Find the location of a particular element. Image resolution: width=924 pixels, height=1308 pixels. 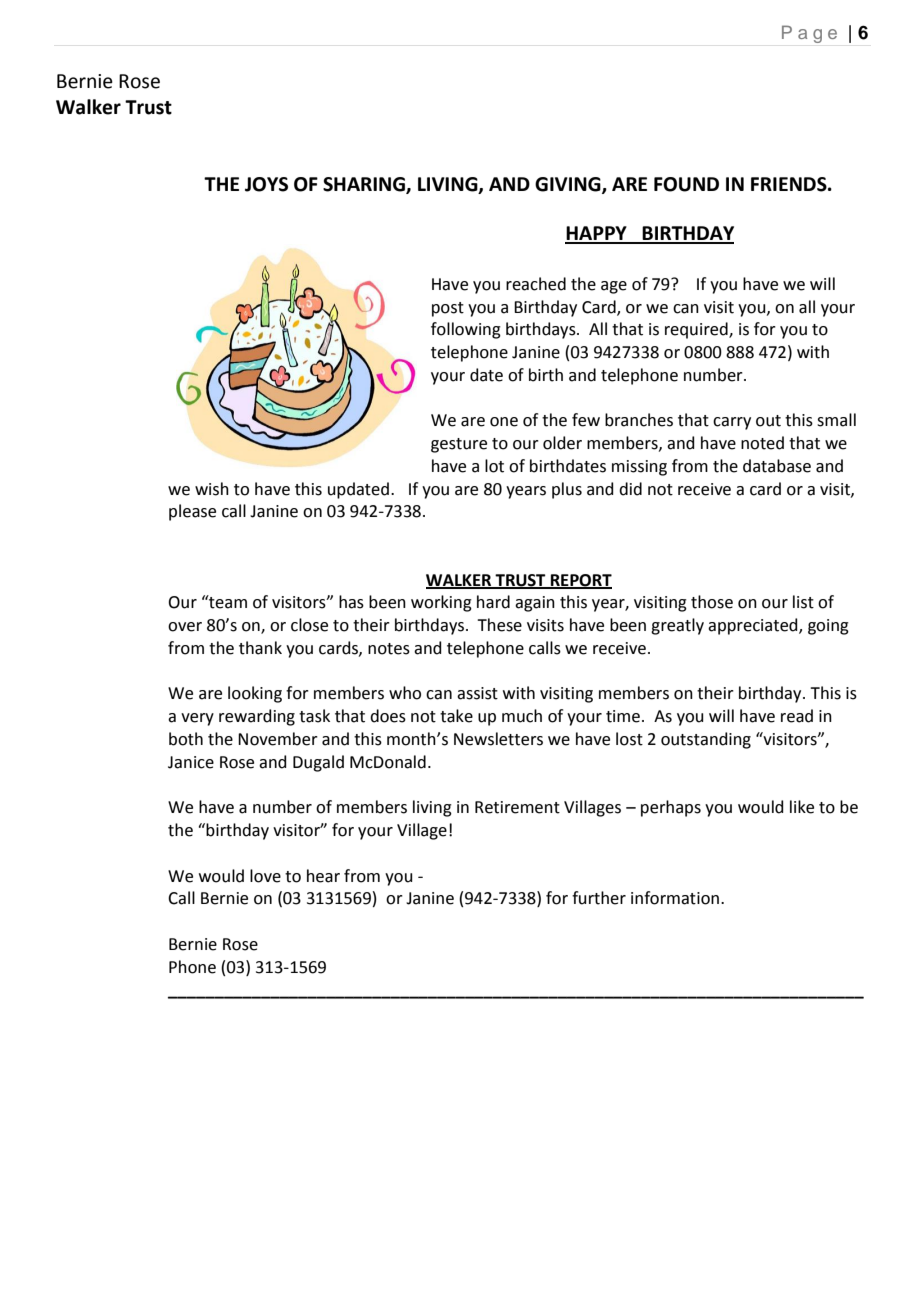

November is located at coordinates (278, 739).
